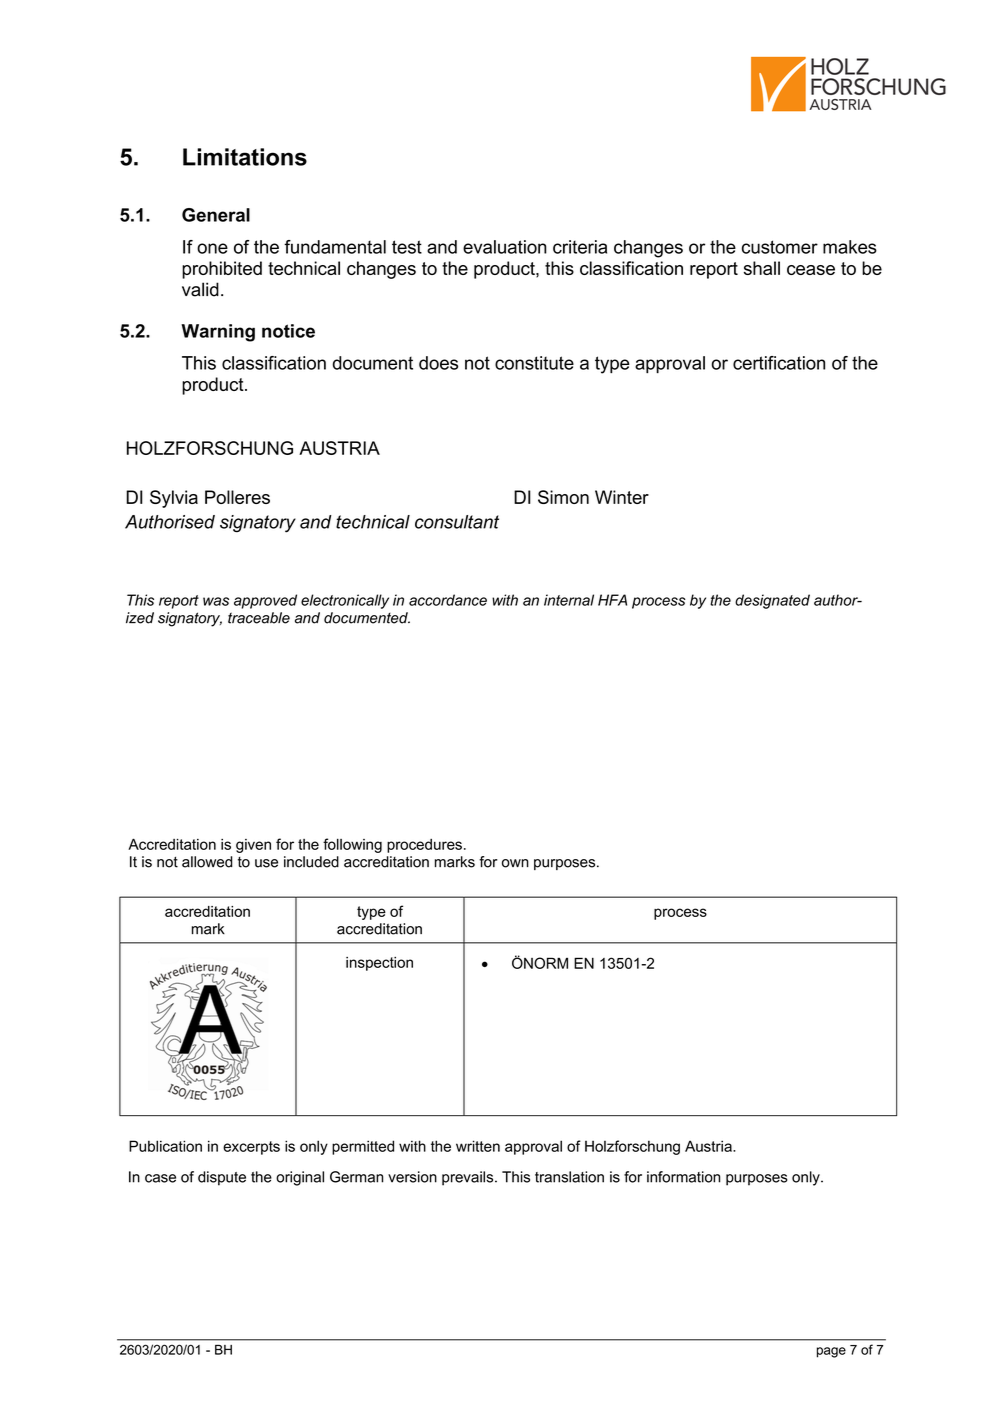  I want to click on designated, so click(772, 601).
